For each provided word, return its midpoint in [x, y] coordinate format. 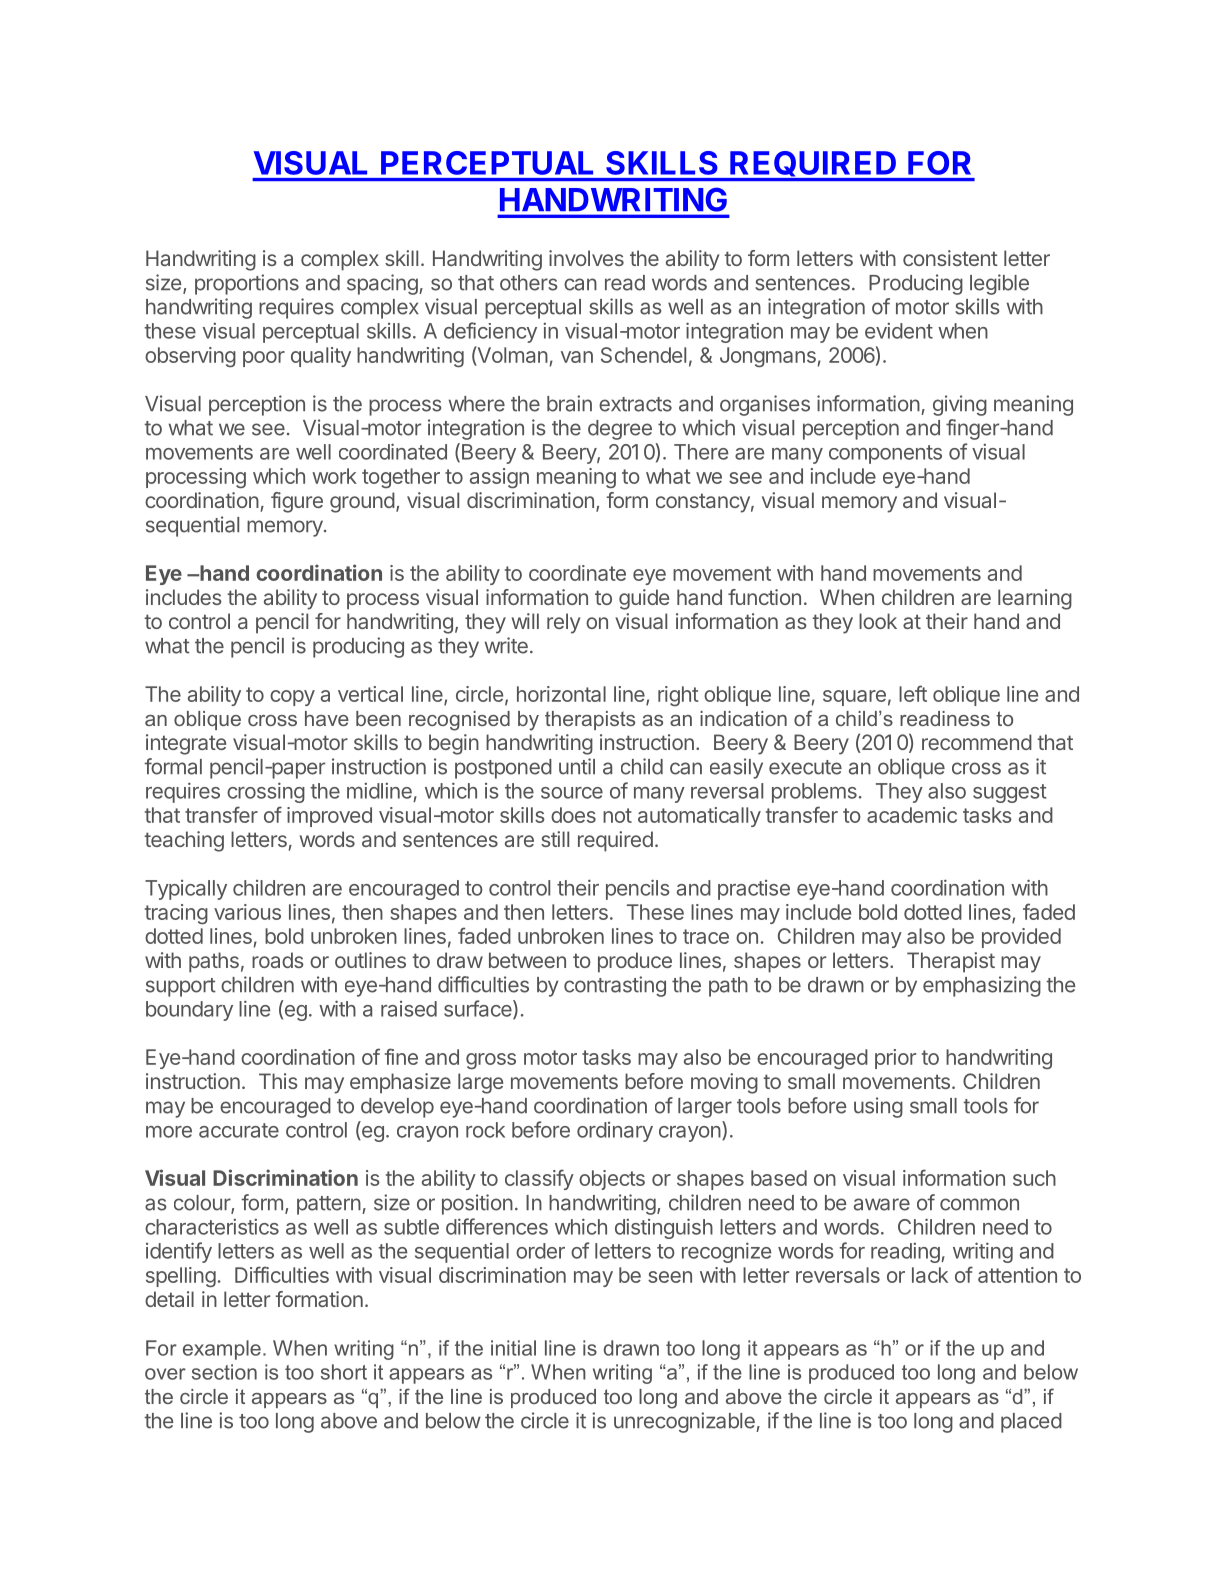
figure [297, 502]
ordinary [615, 1132]
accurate [239, 1130]
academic [912, 815]
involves [586, 258]
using [878, 1107]
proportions [247, 284]
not [617, 815]
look [878, 621]
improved [329, 817]
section [224, 1372]
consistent [950, 258]
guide [644, 599]
